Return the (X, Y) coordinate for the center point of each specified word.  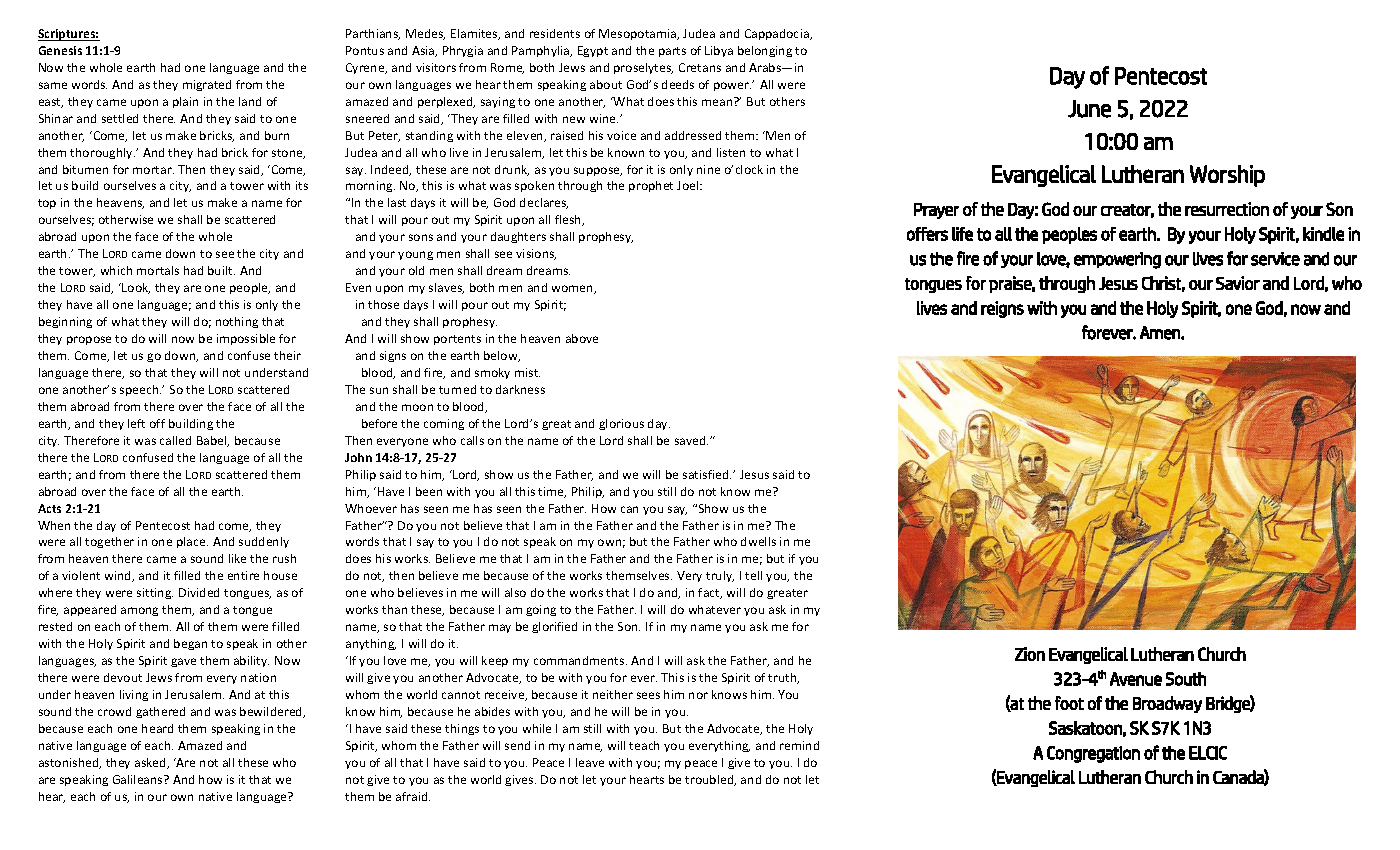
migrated (207, 85)
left (136, 423)
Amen (1161, 333)
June (1089, 109)
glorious (621, 424)
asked (151, 763)
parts (672, 52)
